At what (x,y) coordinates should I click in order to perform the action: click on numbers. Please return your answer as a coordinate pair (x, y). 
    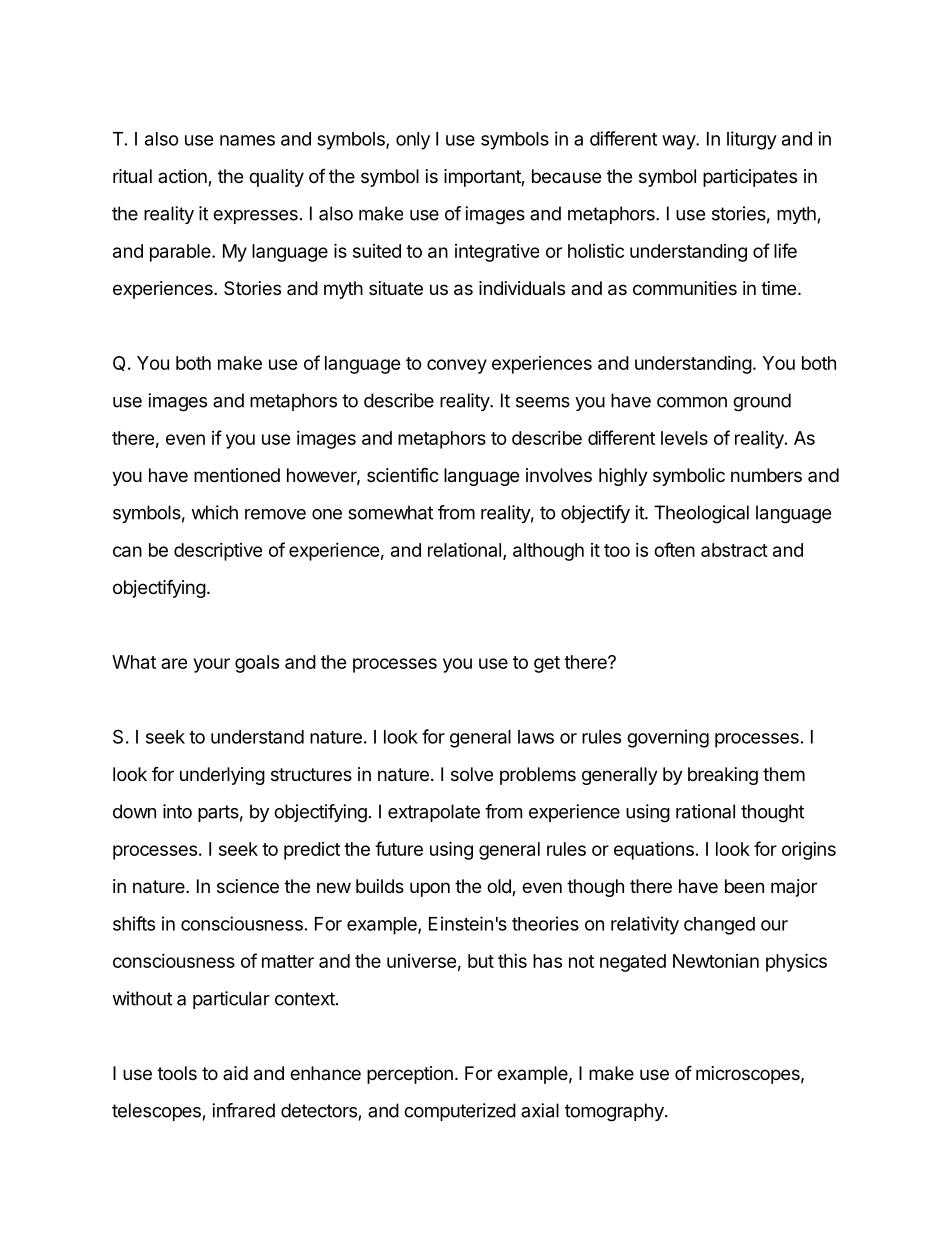
    Looking at the image, I should click on (766, 475).
